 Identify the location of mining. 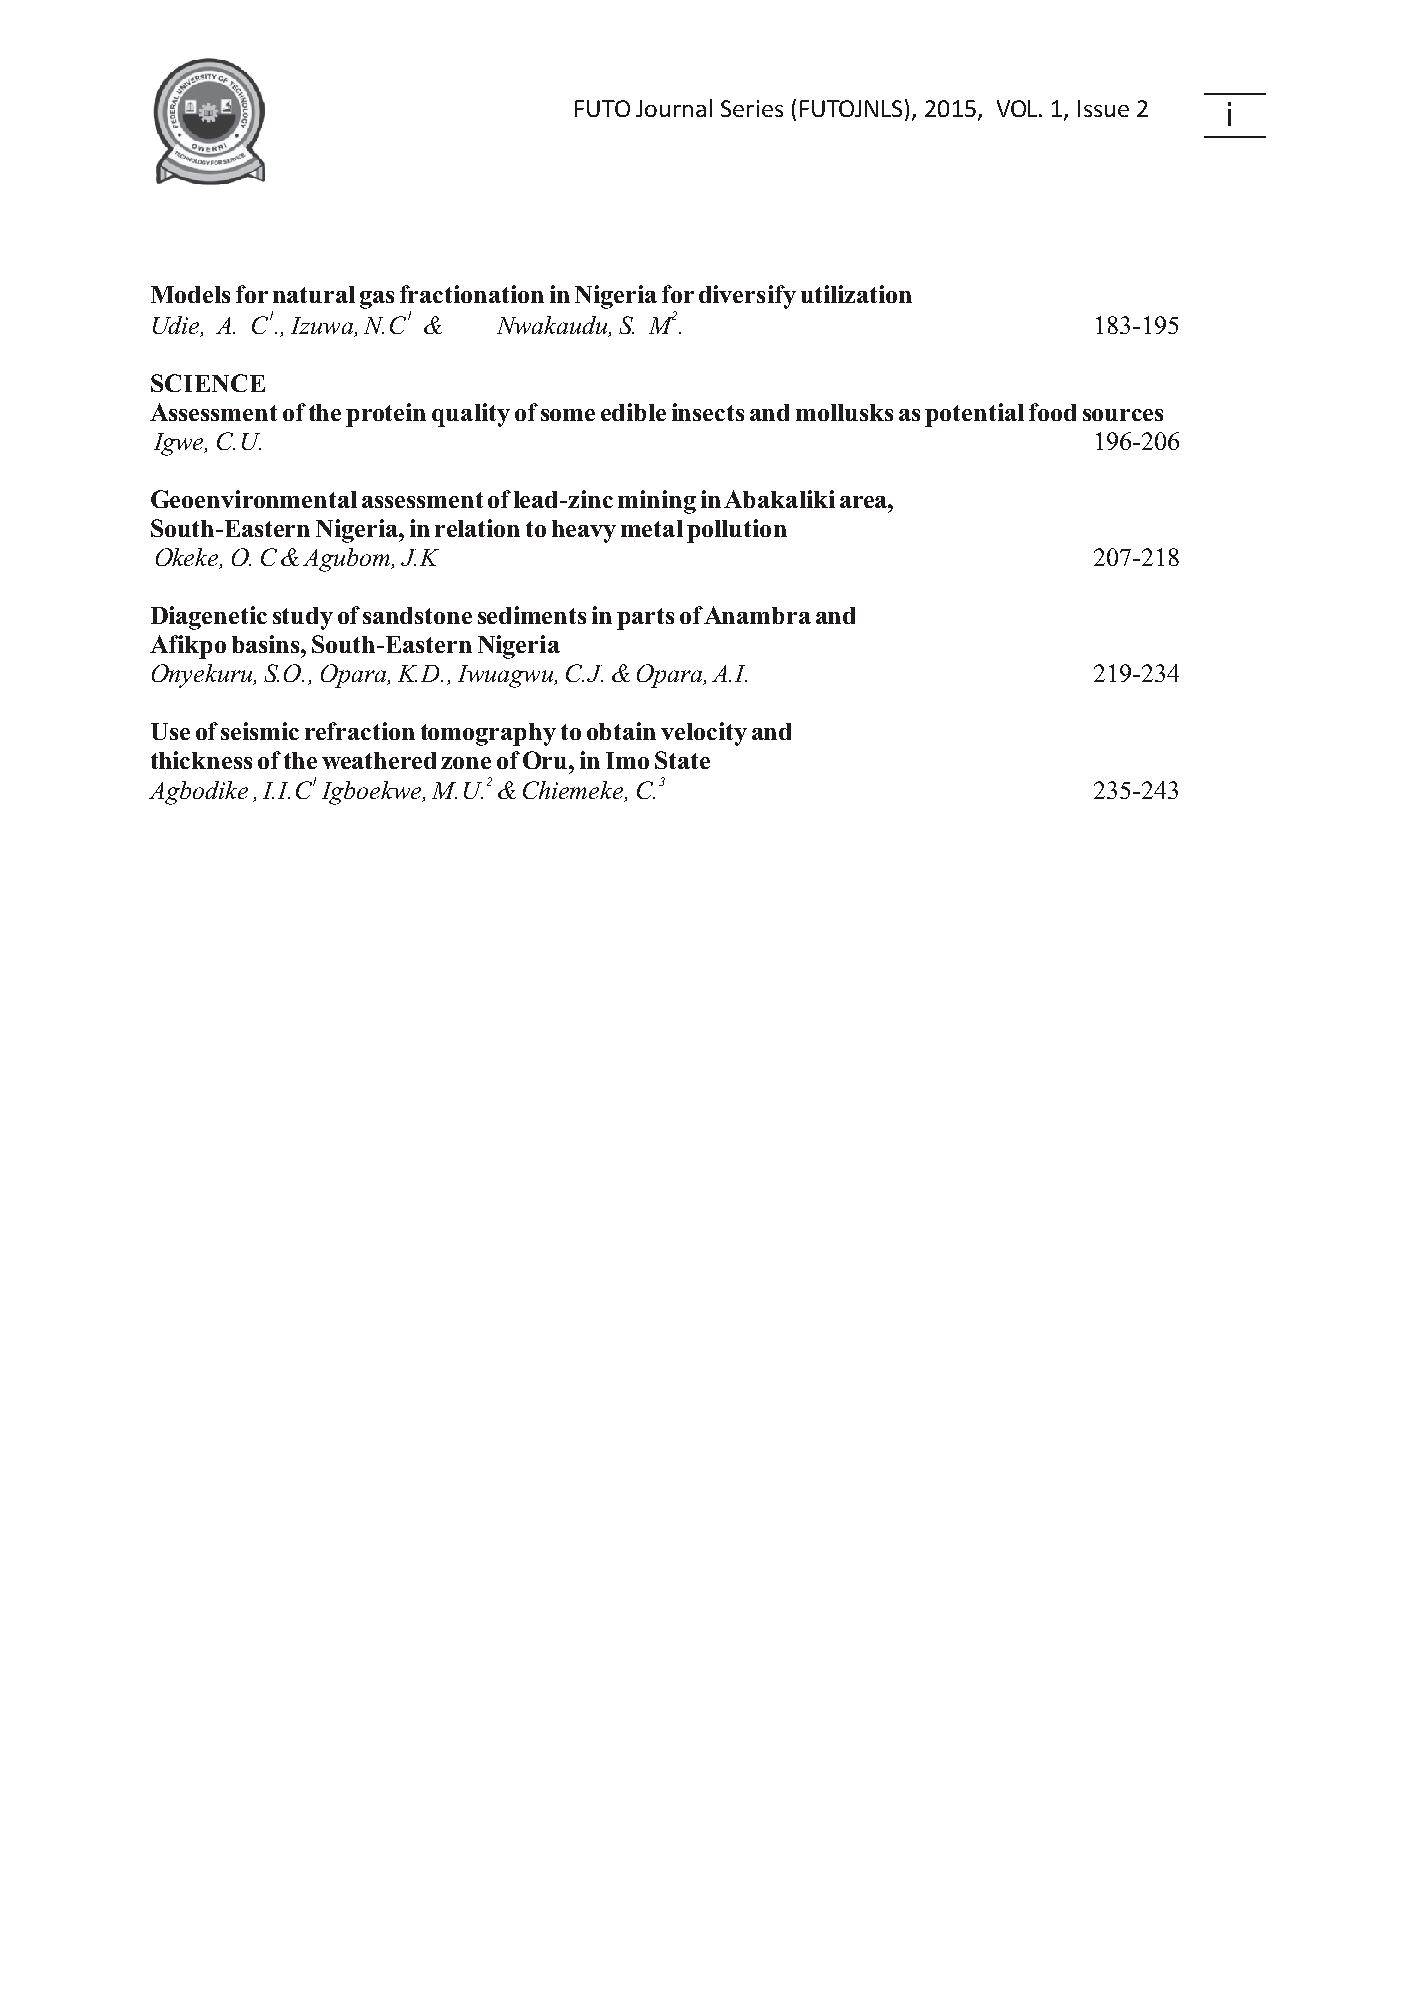
(657, 502).
